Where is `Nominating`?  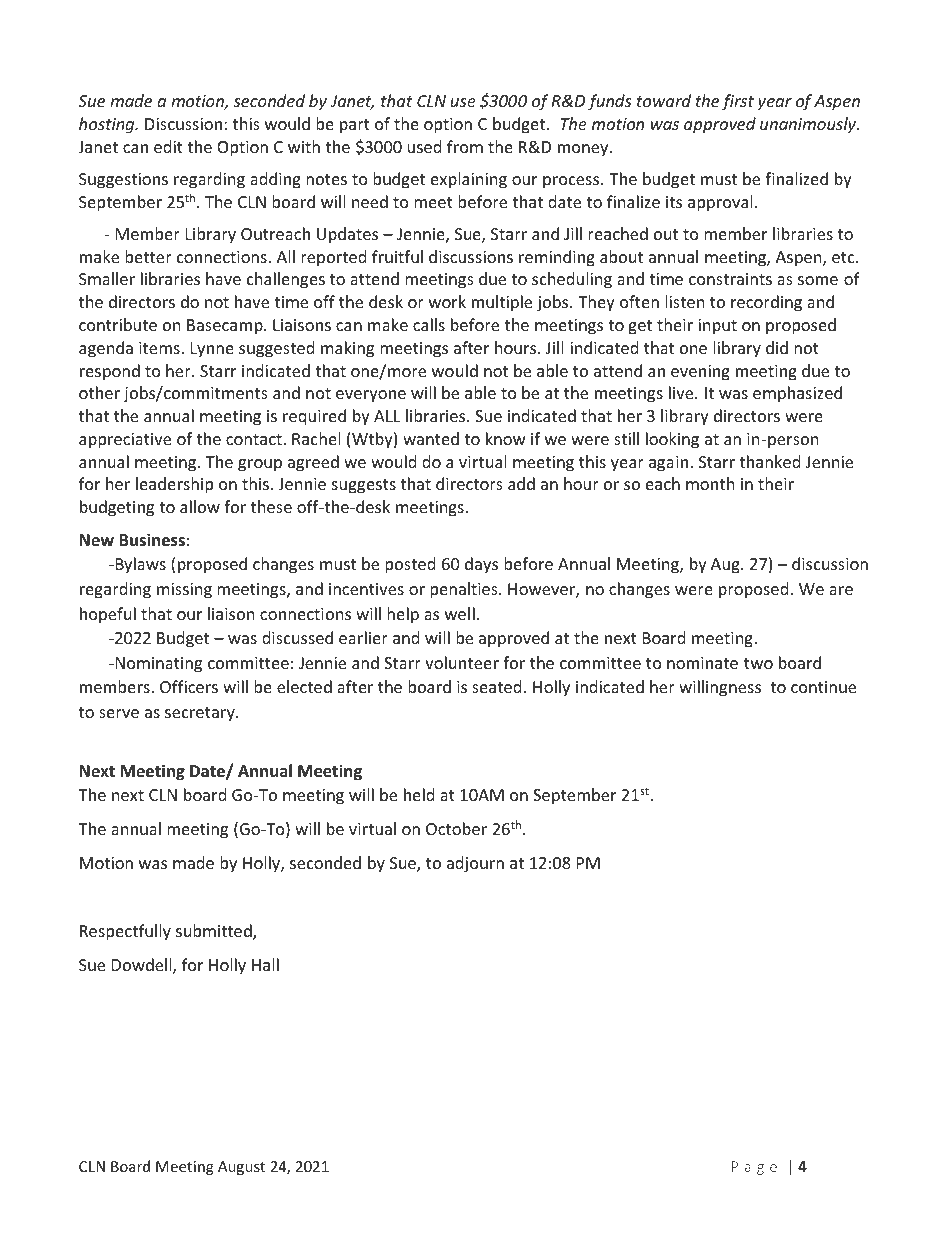 Nominating is located at coordinates (157, 665).
